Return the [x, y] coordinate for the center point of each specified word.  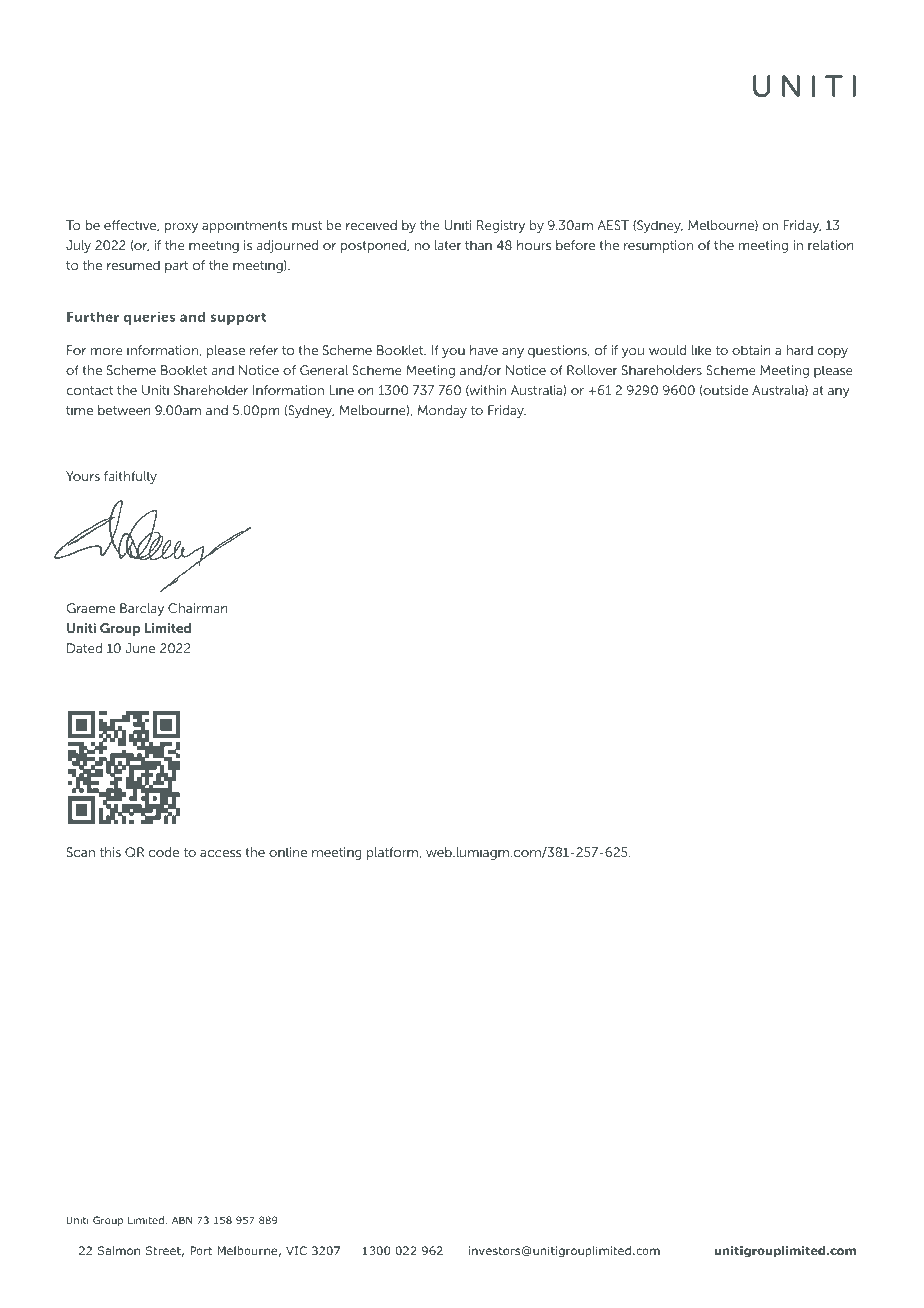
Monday [442, 411]
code [164, 852]
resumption [658, 246]
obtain [751, 350]
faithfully [130, 477]
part [176, 267]
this [110, 852]
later [448, 245]
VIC [296, 1250]
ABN [182, 1220]
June [140, 648]
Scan [81, 852]
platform [394, 853]
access [220, 853]
